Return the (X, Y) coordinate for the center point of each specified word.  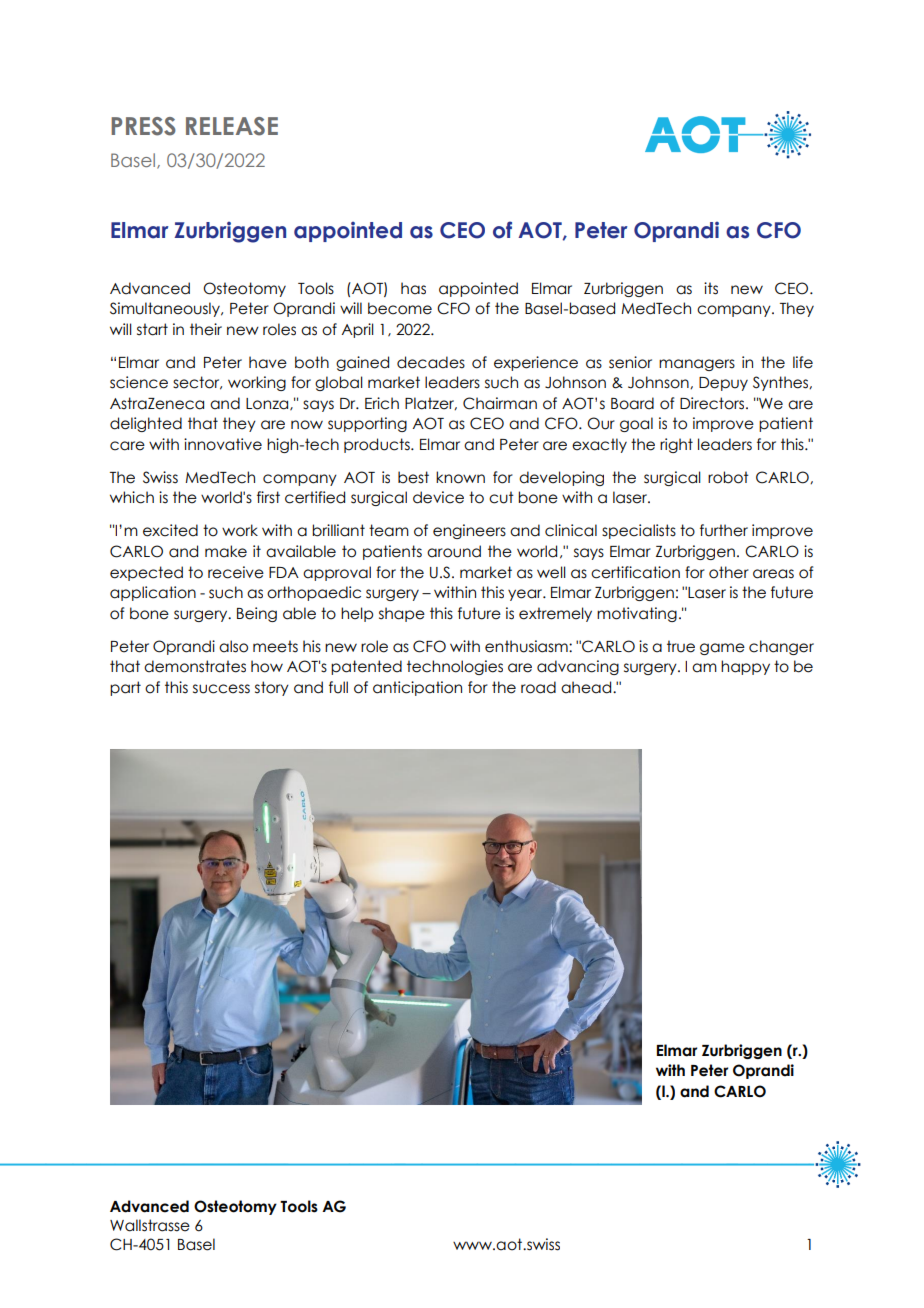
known (460, 477)
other (729, 572)
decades (431, 362)
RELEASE (232, 126)
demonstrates (195, 666)
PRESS (143, 126)
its (711, 288)
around (454, 551)
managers (697, 365)
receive (236, 572)
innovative (223, 444)
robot (728, 477)
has (413, 288)
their (206, 329)
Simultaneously (166, 309)
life (803, 362)
